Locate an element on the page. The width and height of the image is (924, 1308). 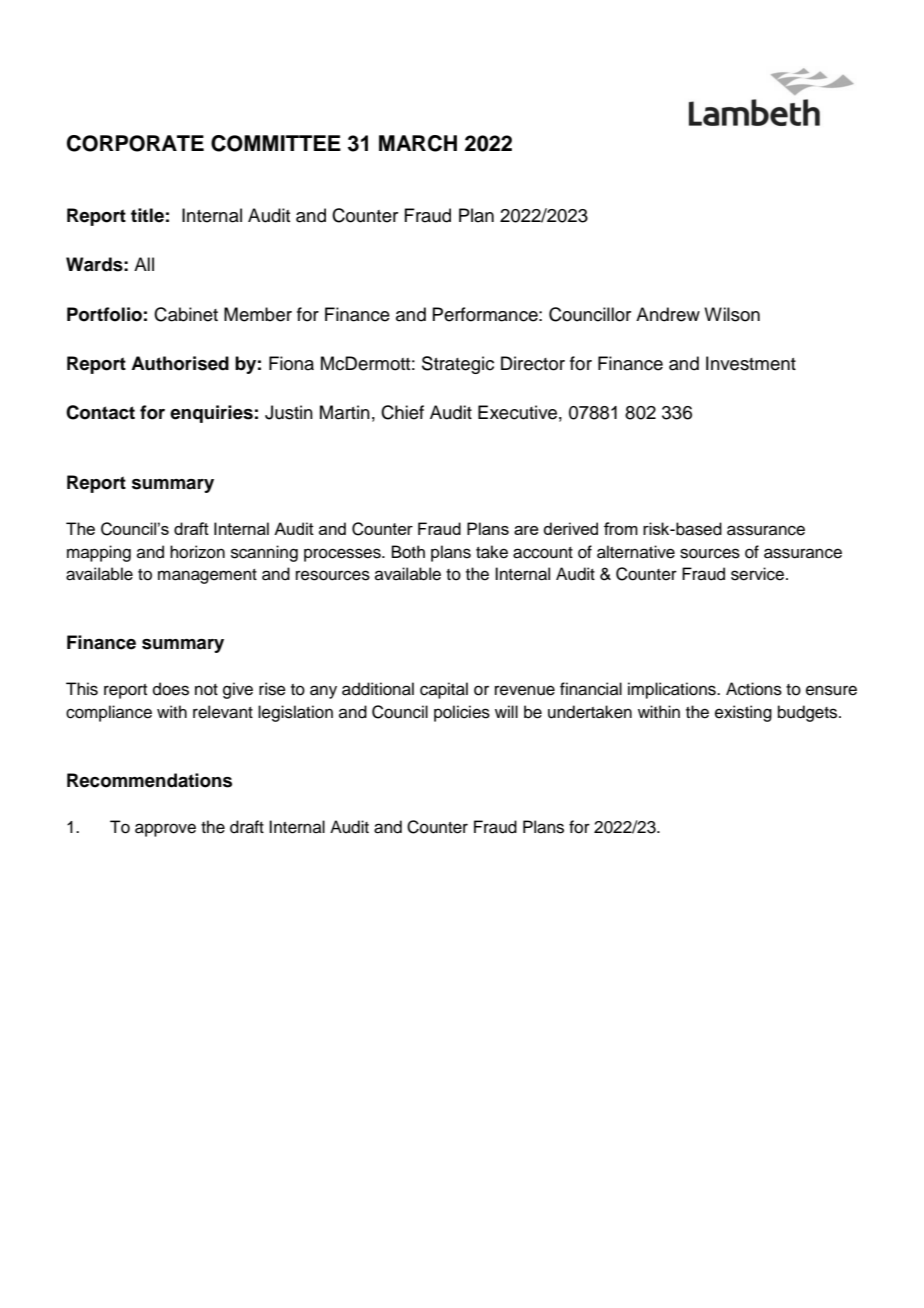
approve is located at coordinates (165, 830).
